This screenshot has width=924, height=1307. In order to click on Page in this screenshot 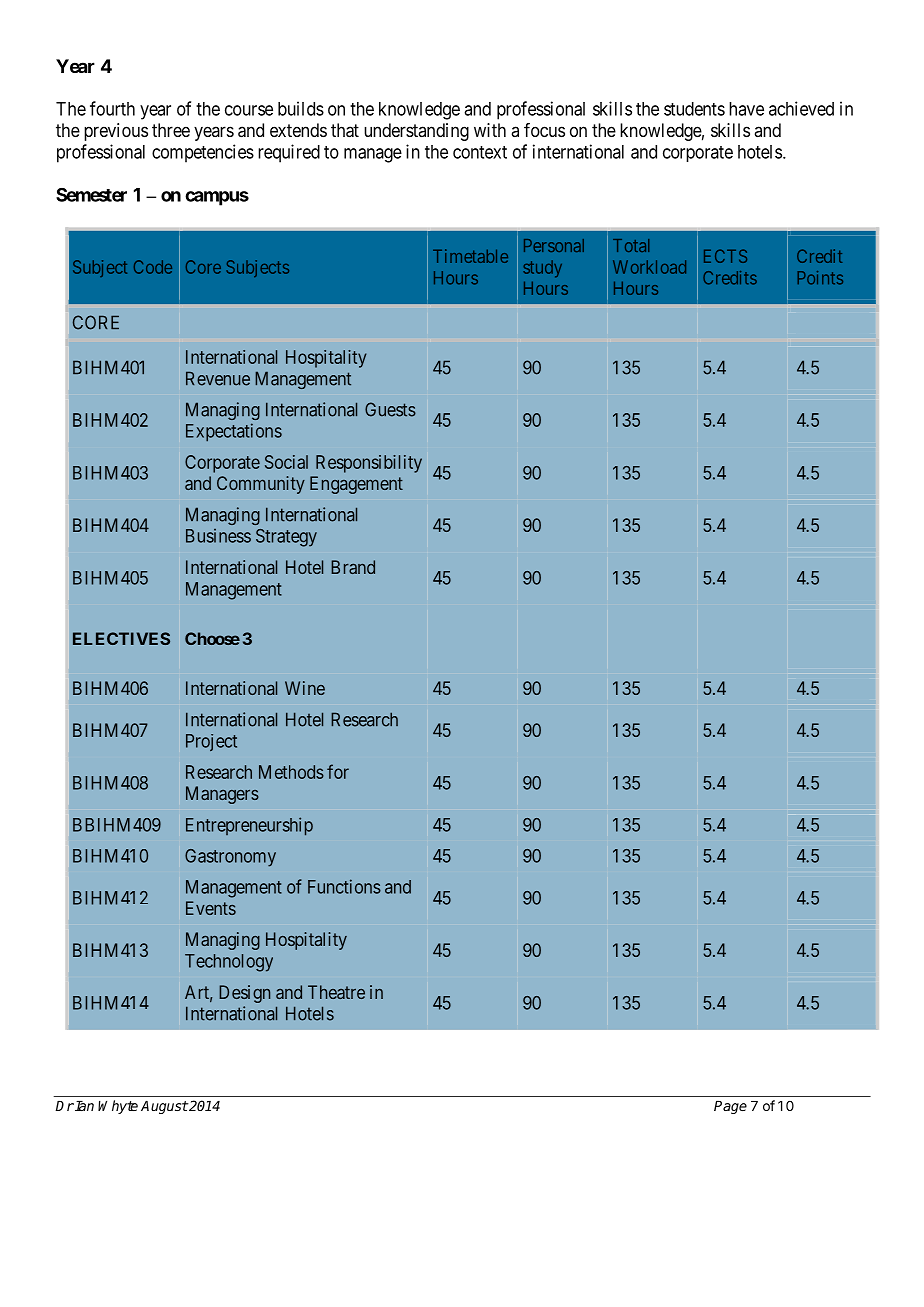, I will do `click(730, 1107)`.
